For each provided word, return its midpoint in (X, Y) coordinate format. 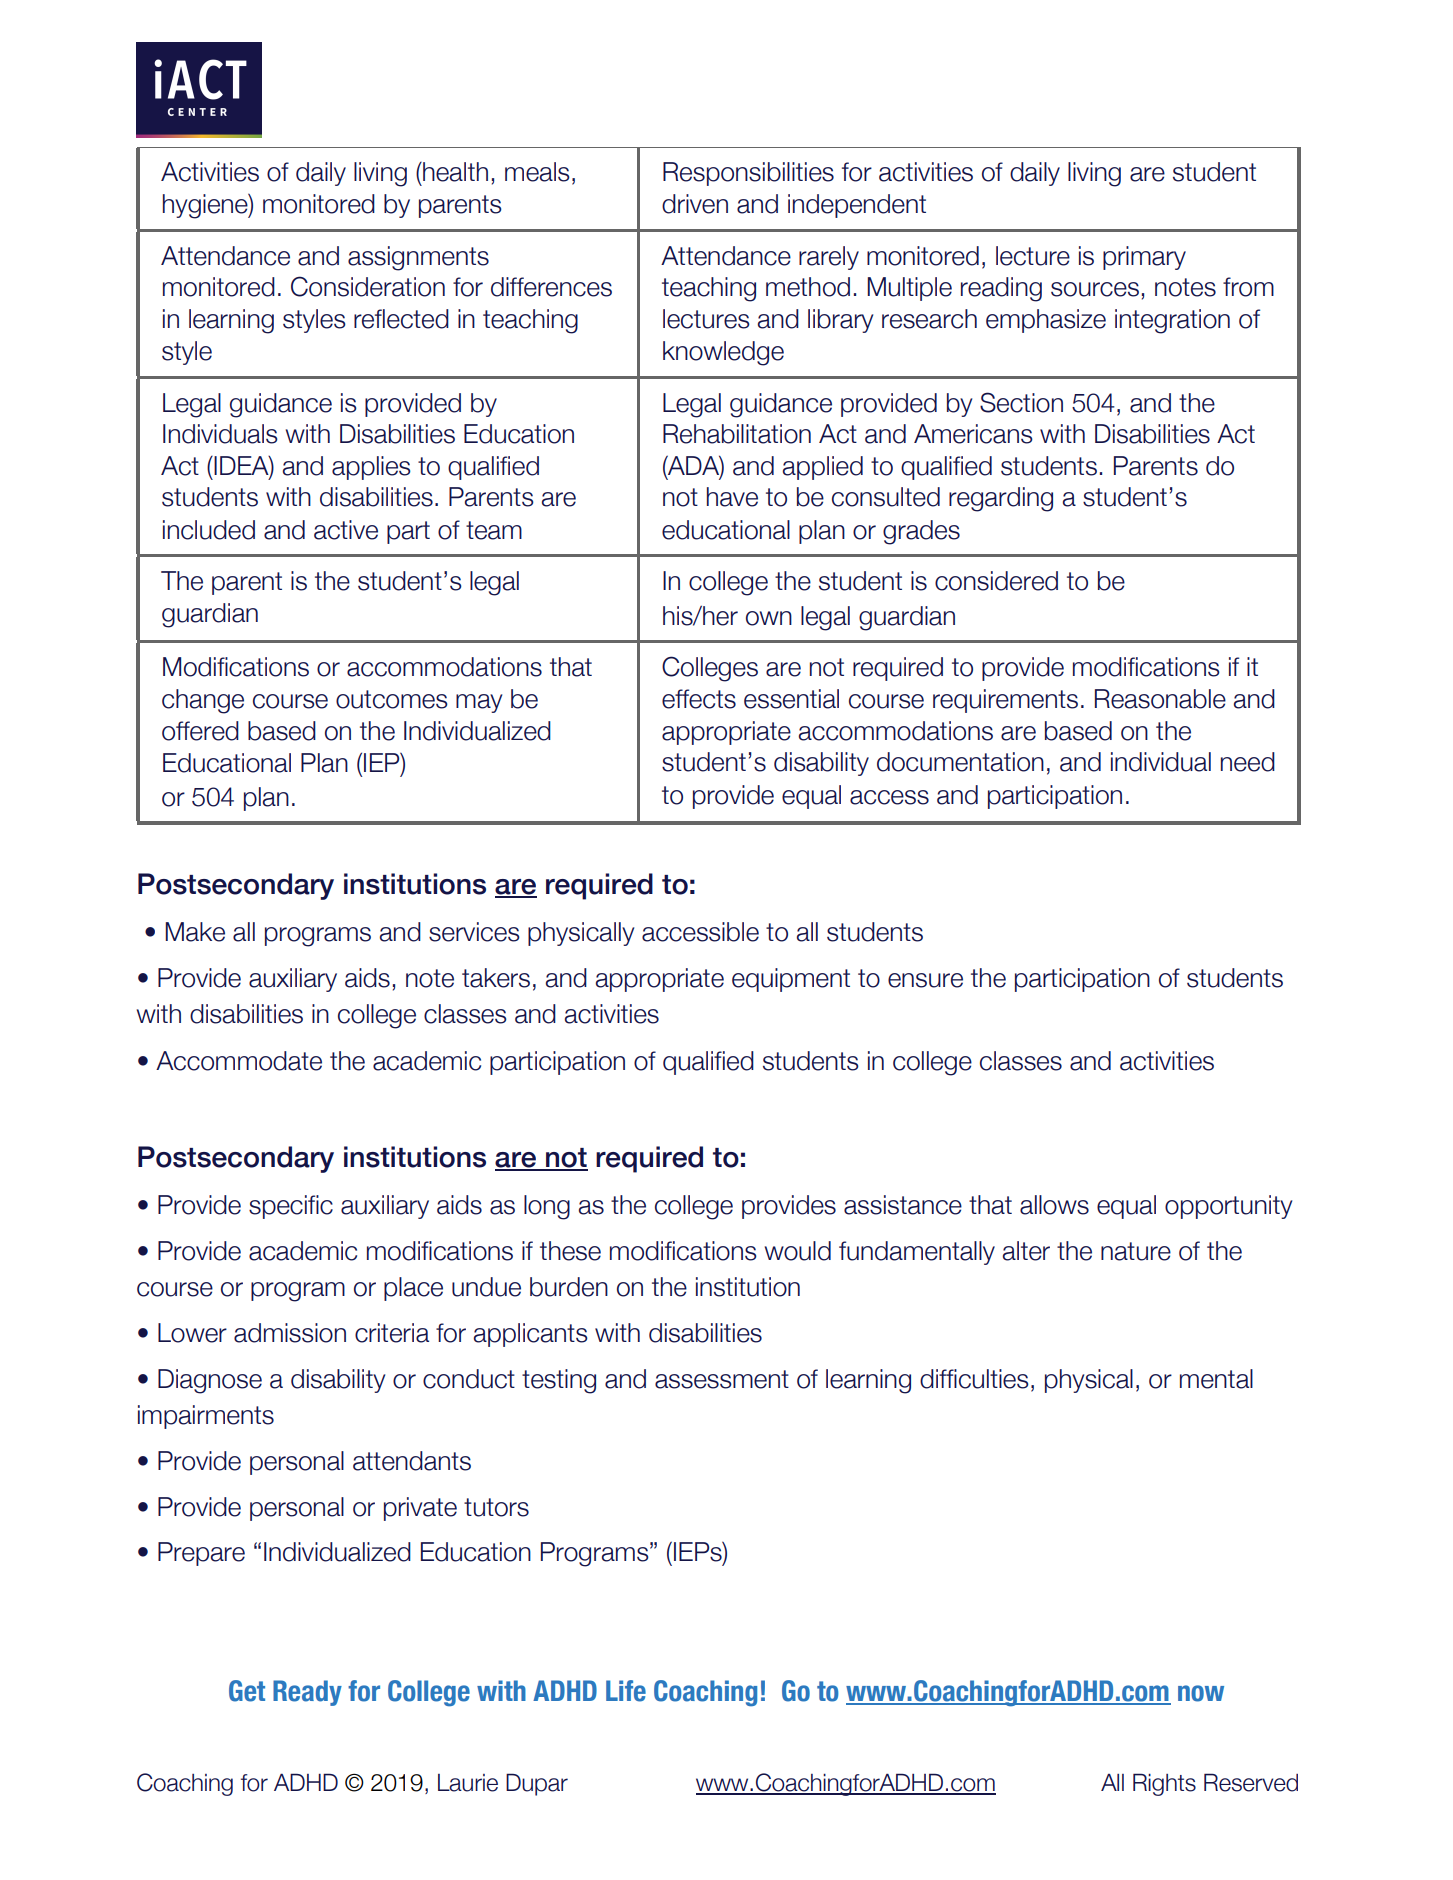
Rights (1164, 1784)
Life (626, 1691)
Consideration (368, 286)
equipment (791, 980)
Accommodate (239, 1061)
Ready (307, 1693)
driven (695, 204)
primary (1144, 258)
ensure (925, 980)
